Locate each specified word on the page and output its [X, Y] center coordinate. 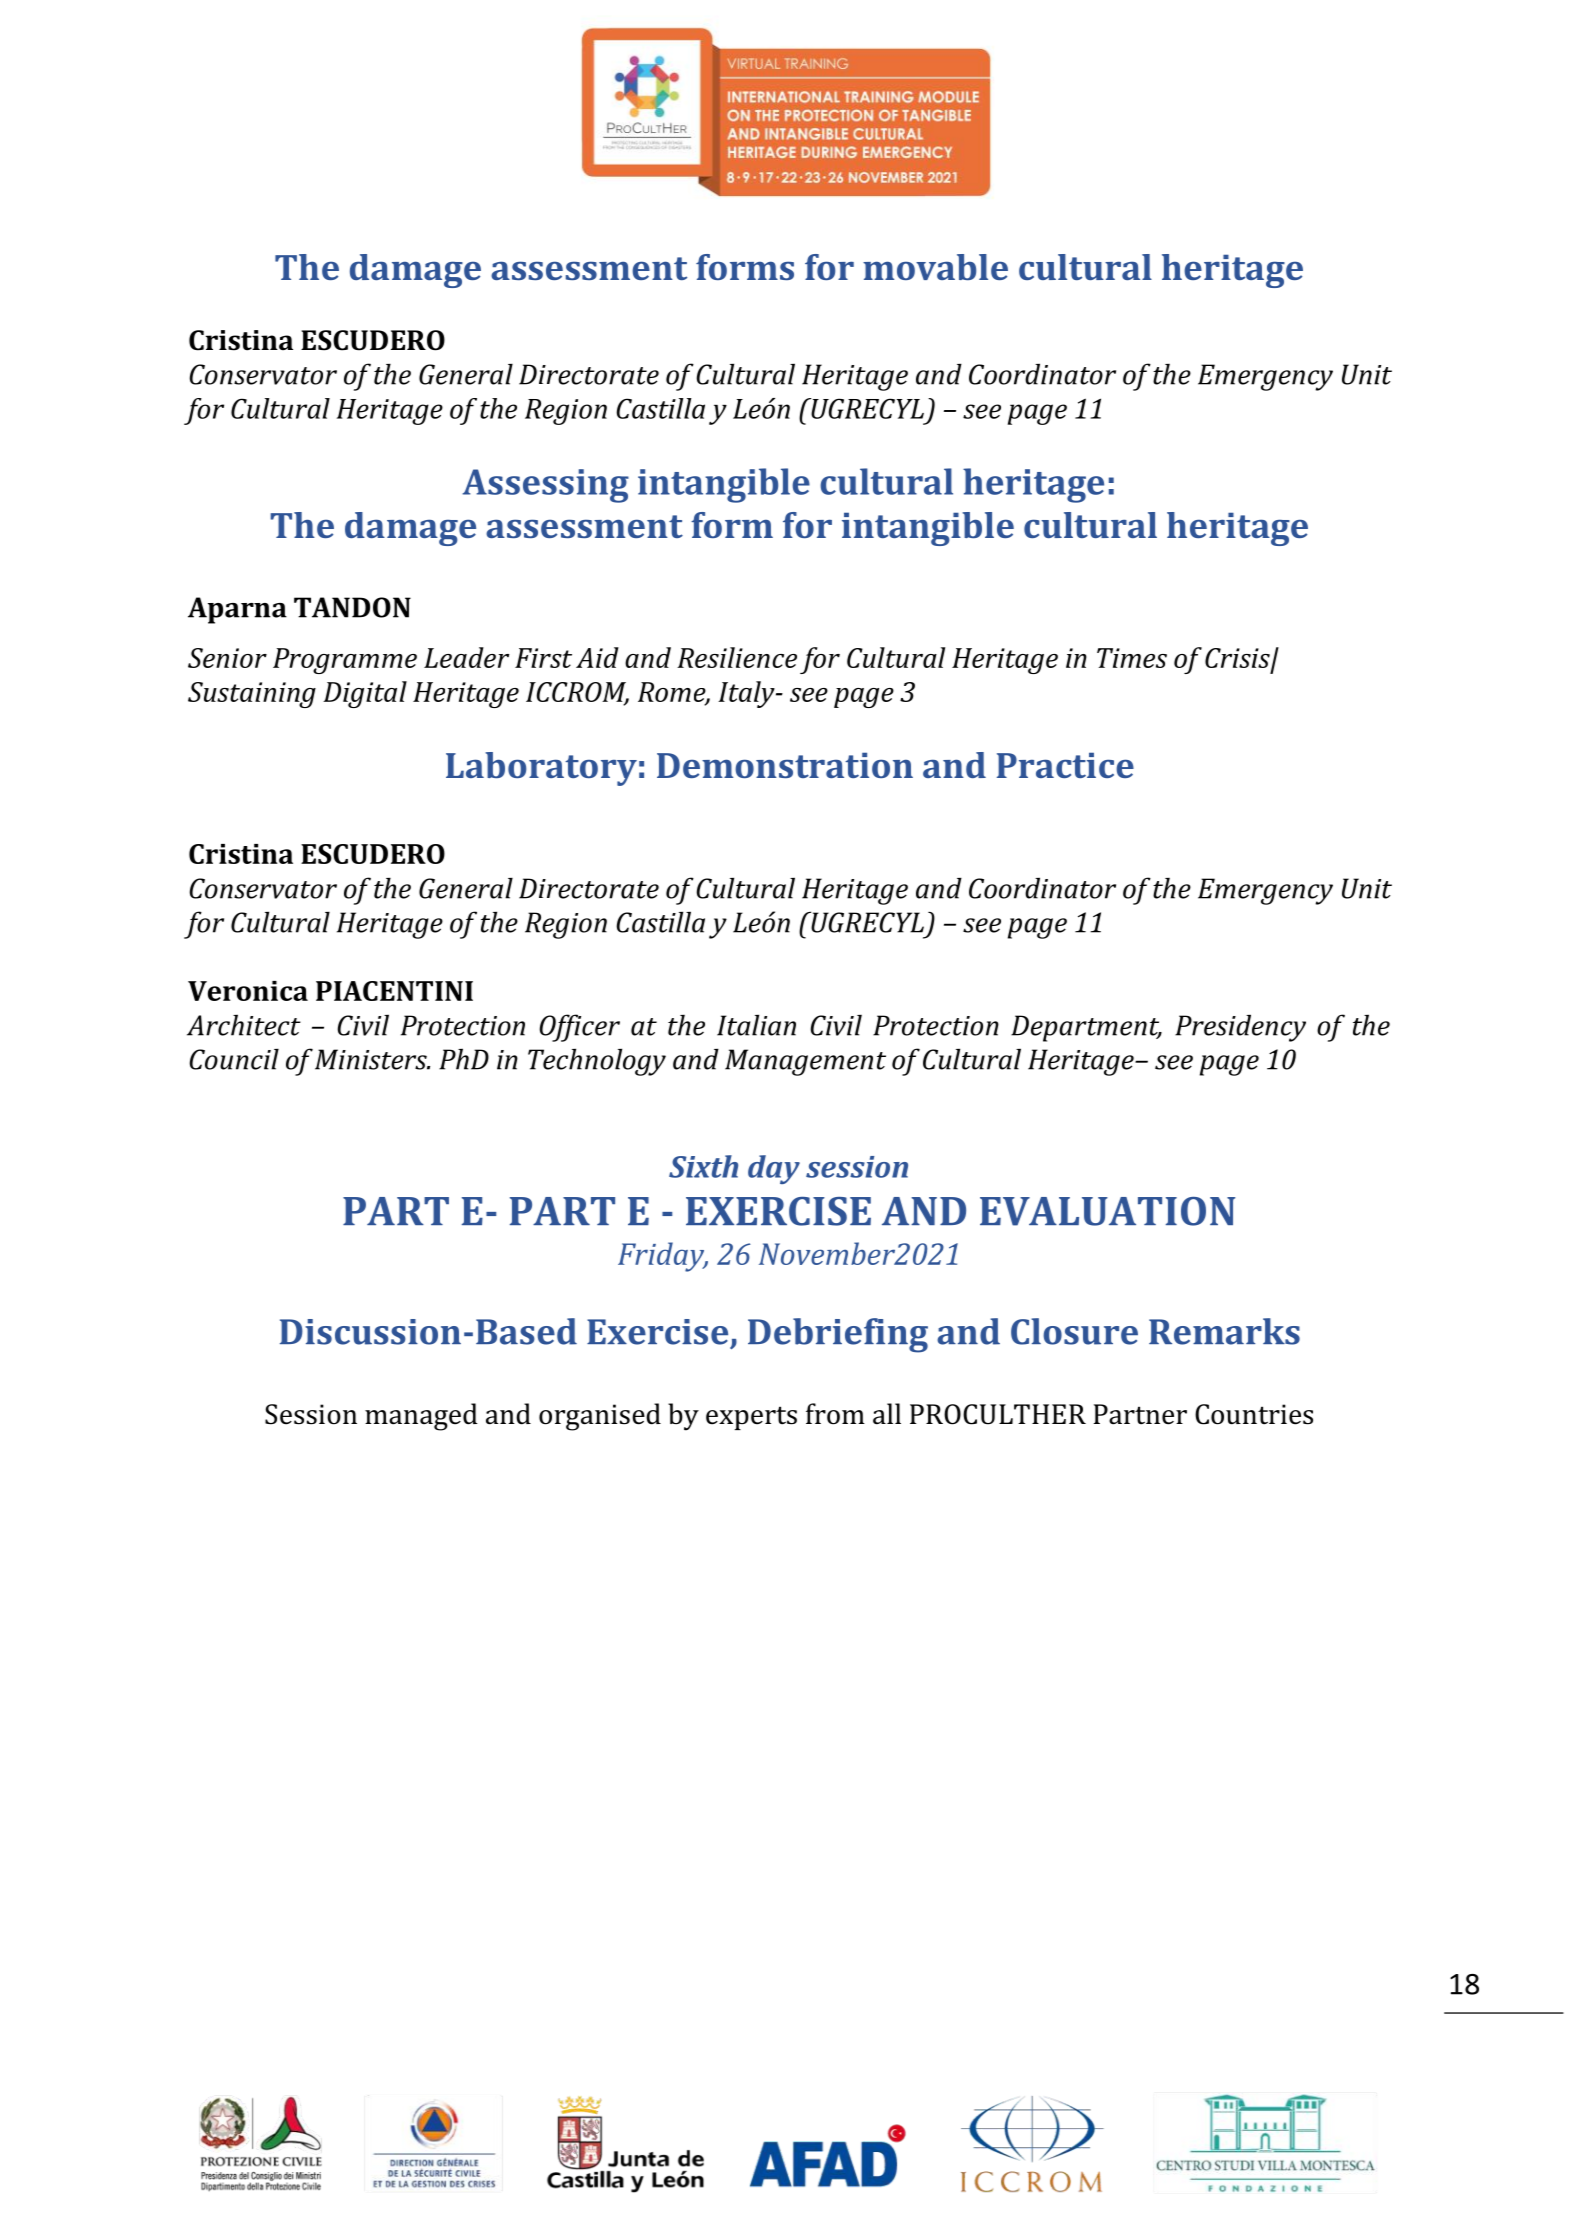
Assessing [546, 486]
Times [1132, 658]
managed [421, 1417]
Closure [1074, 1331]
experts [751, 1418]
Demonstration [785, 765]
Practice [1065, 765]
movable [935, 267]
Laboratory [541, 769]
